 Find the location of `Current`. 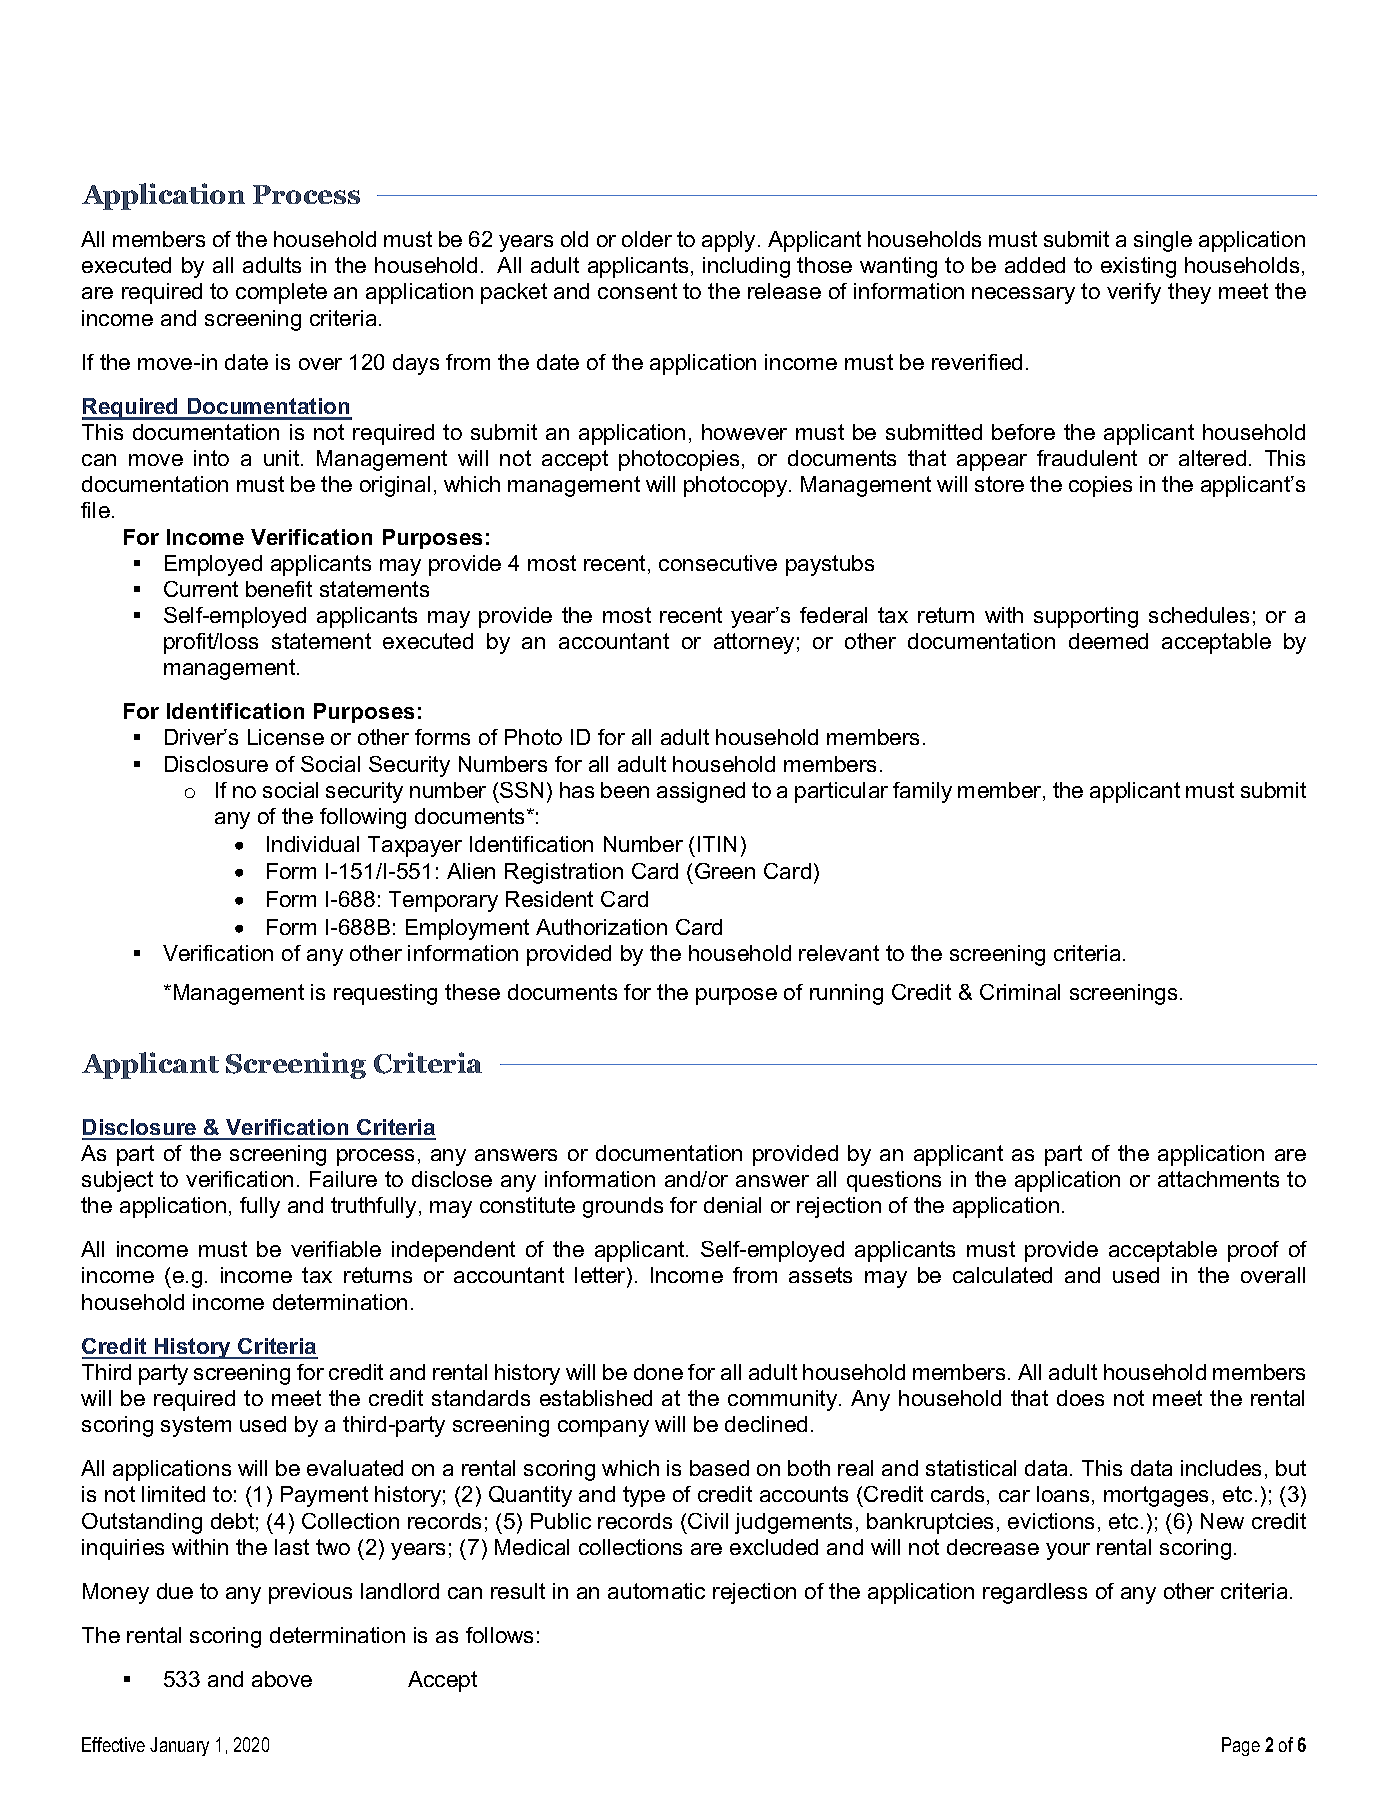

Current is located at coordinates (201, 589).
